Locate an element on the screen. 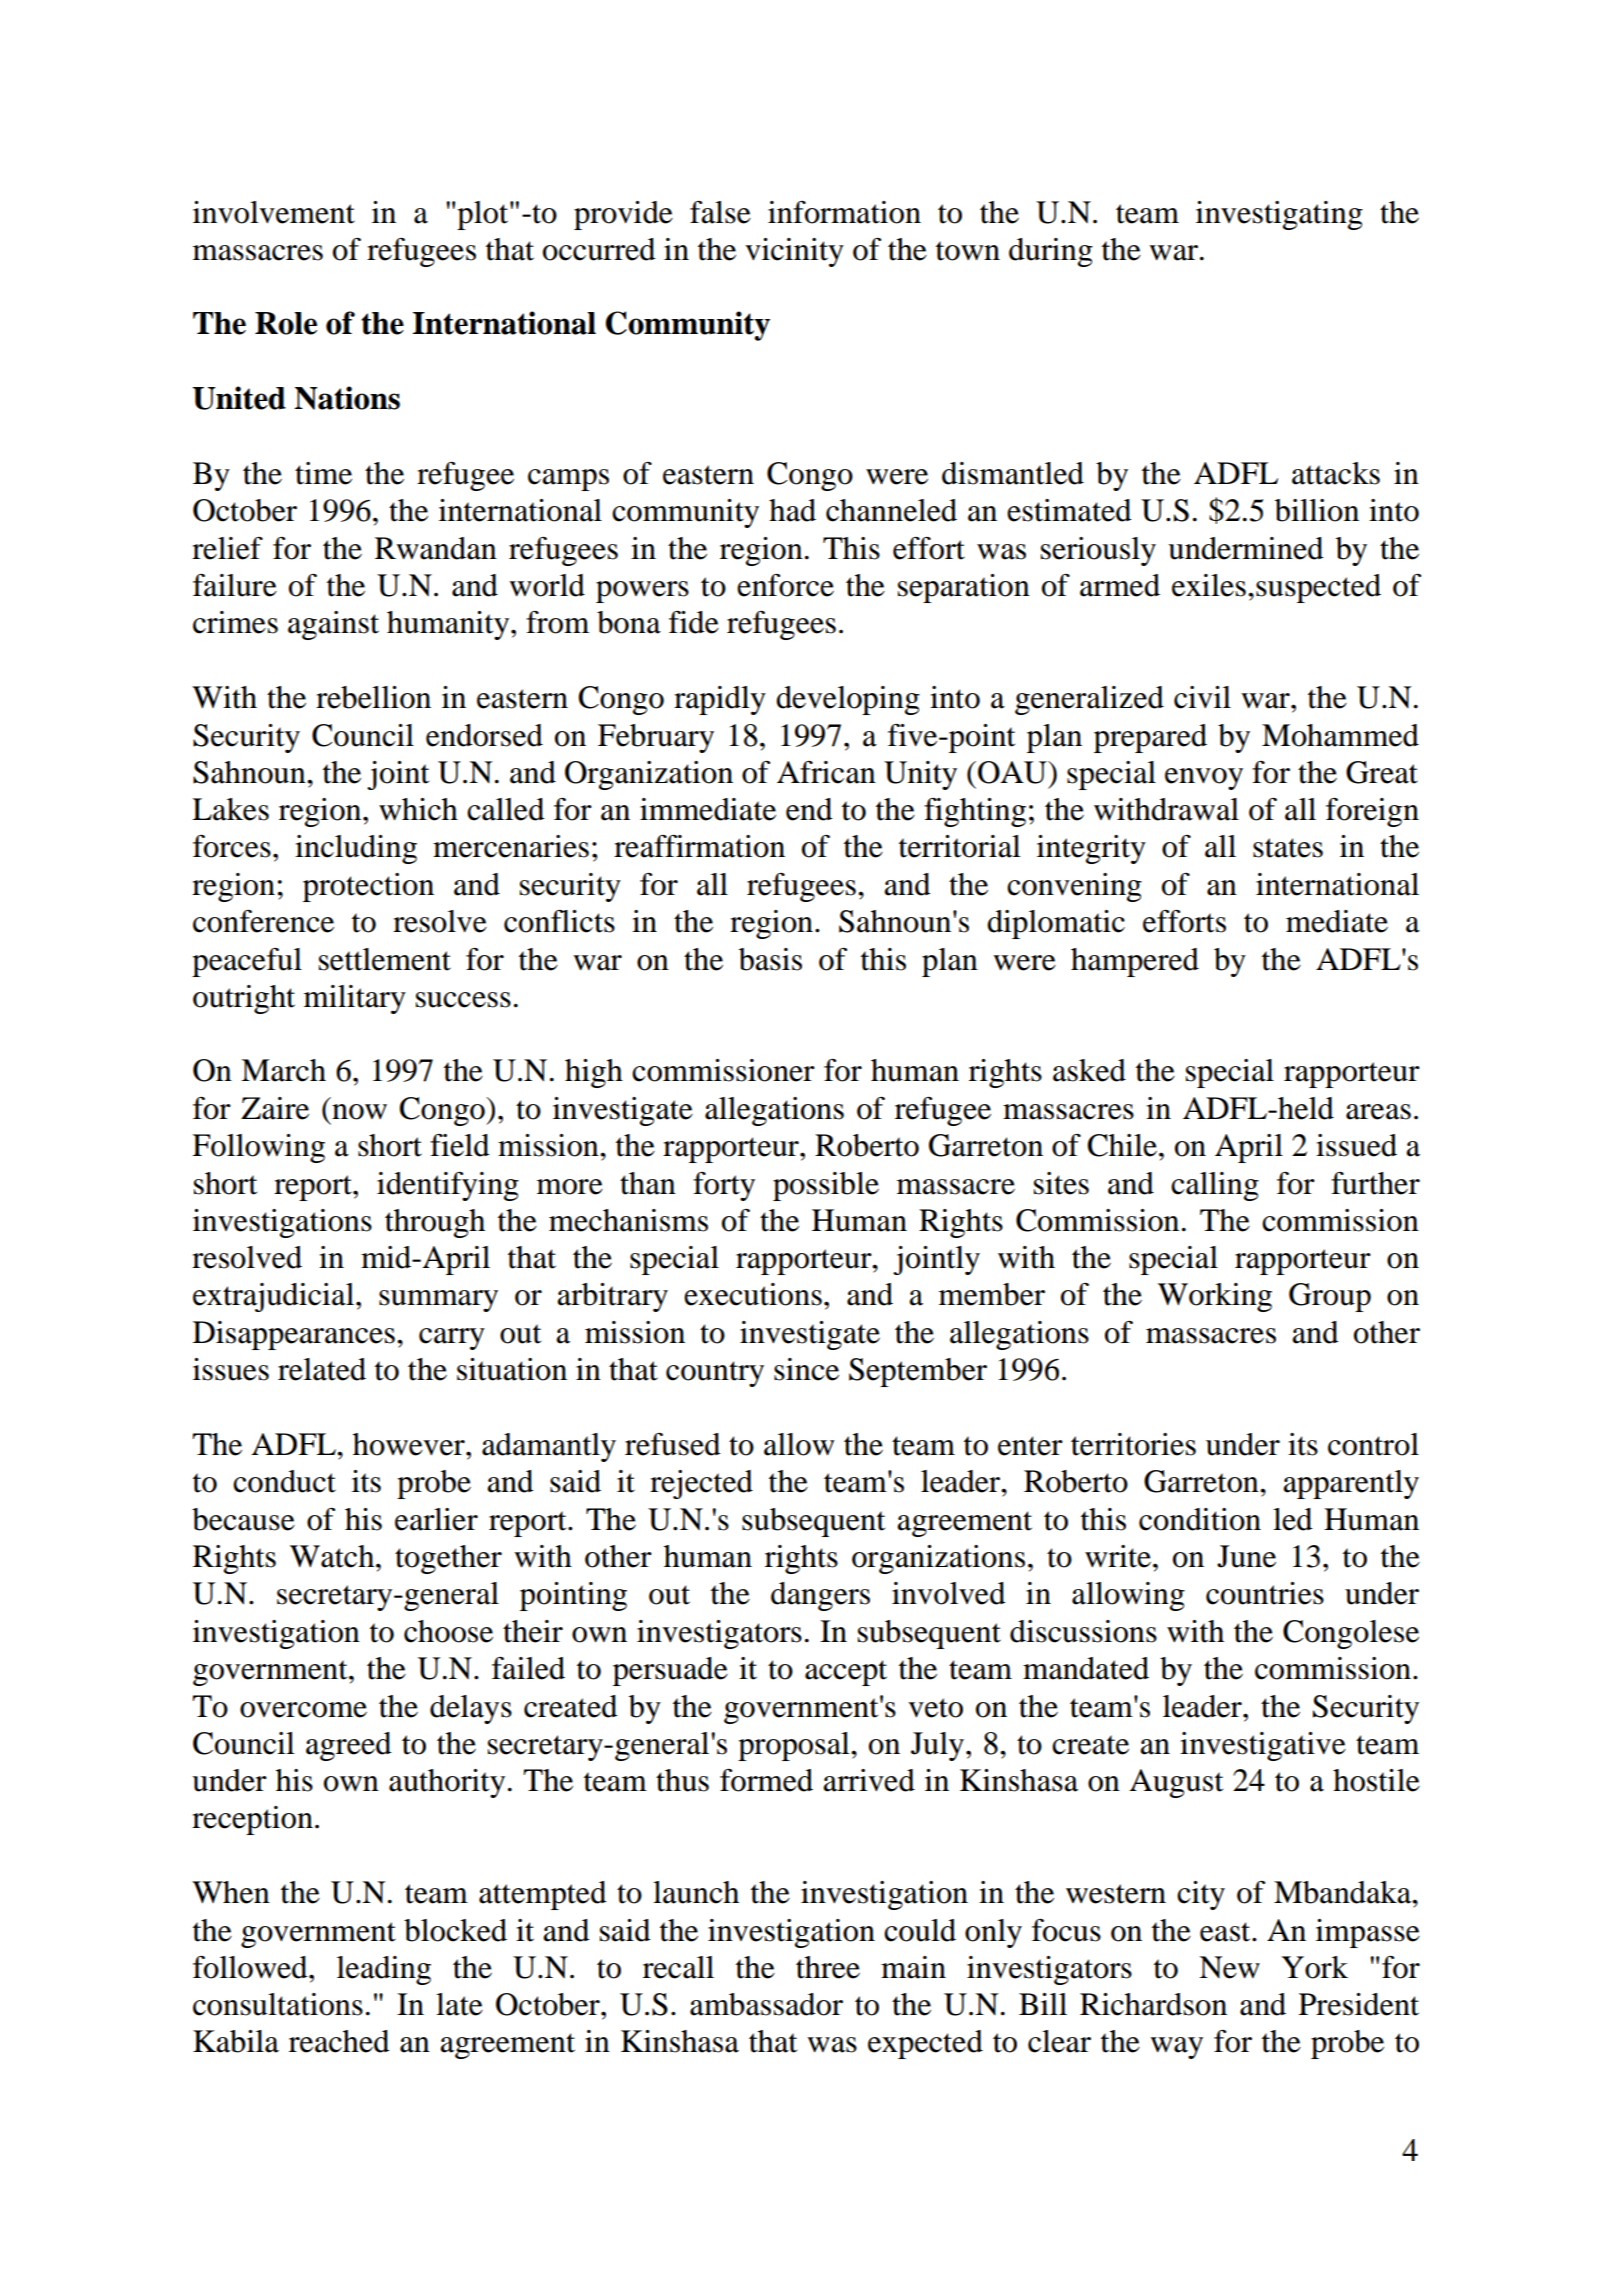 The image size is (1610, 2279). territories is located at coordinates (1133, 1444).
